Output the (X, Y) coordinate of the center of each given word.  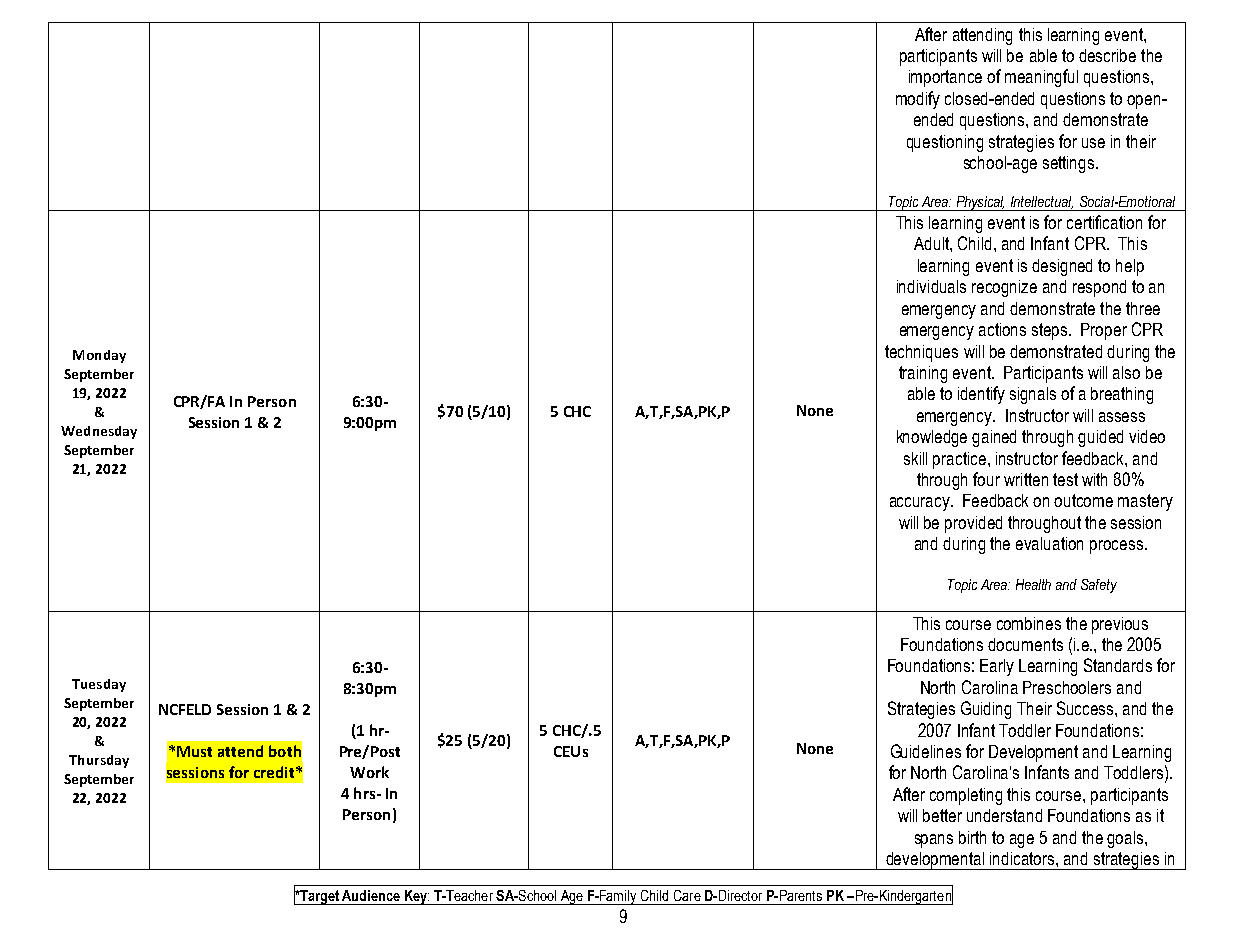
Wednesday (99, 432)
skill (915, 458)
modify (918, 100)
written (1026, 479)
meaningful (1041, 78)
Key (415, 897)
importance (945, 78)
